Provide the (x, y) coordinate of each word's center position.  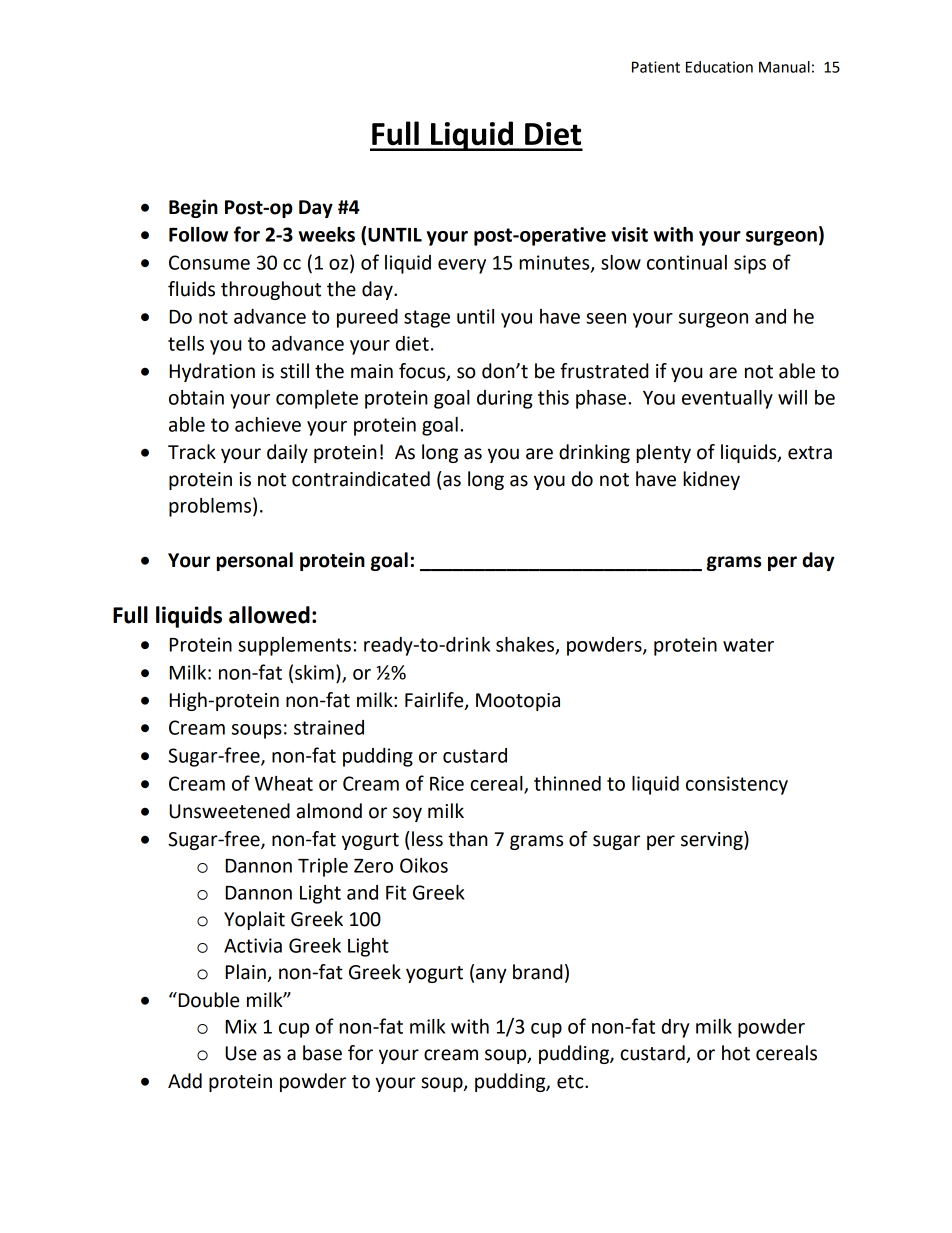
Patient (656, 67)
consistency (737, 785)
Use (241, 1053)
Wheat (284, 783)
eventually (727, 399)
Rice (447, 783)
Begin (193, 208)
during (504, 399)
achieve (268, 424)
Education (719, 67)
